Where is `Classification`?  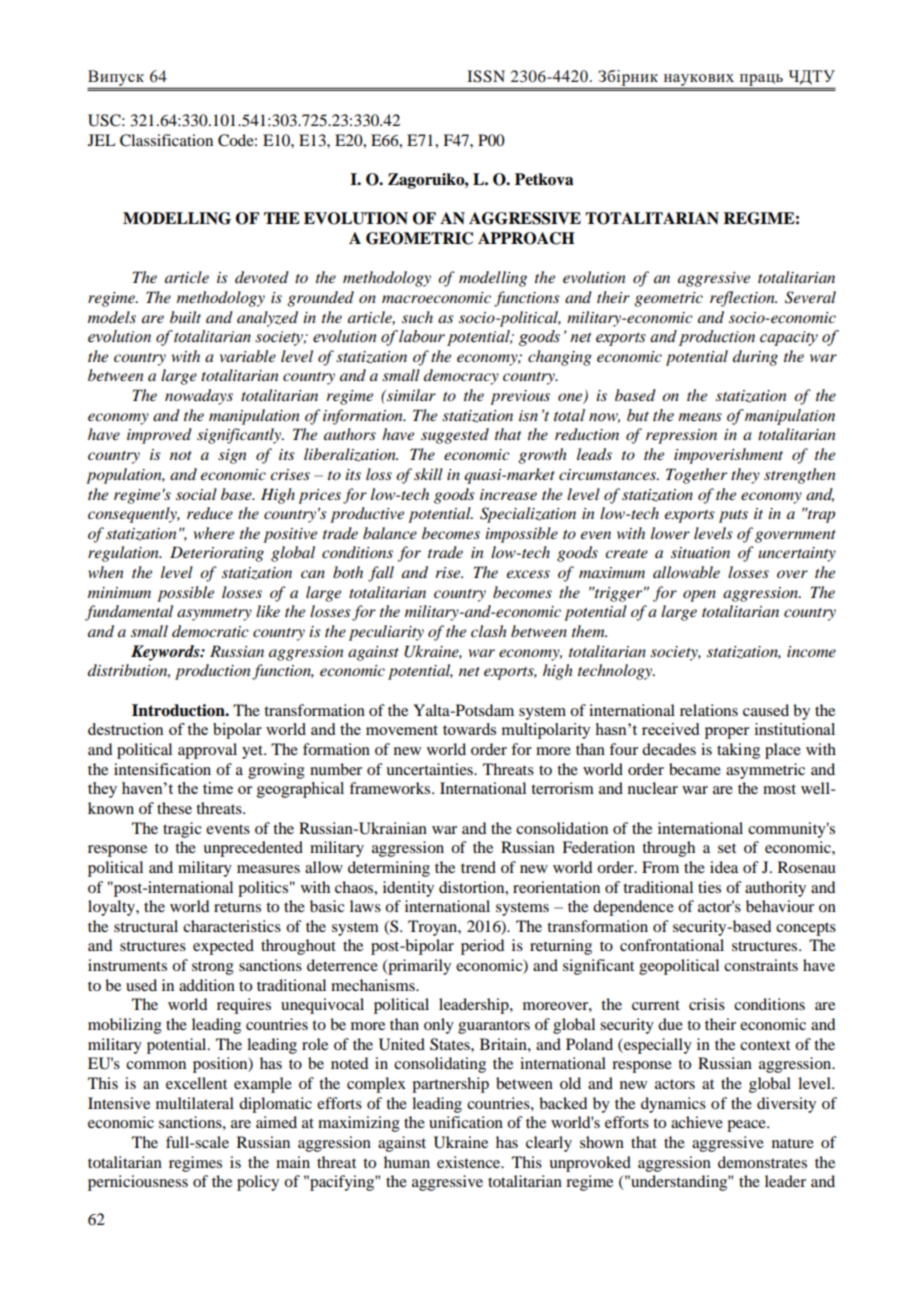 Classification is located at coordinates (166, 140).
